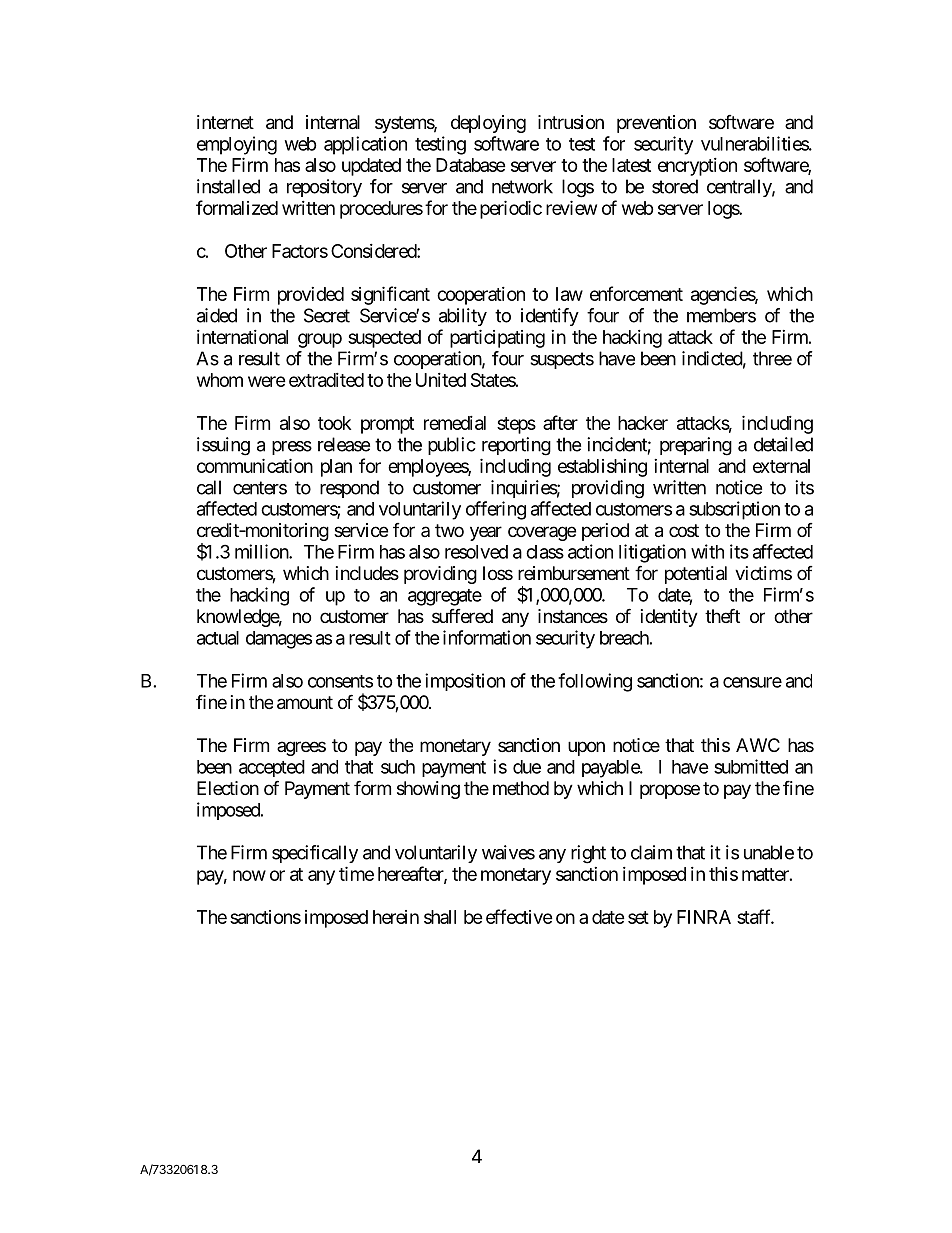 Image resolution: width=952 pixels, height=1233 pixels. What do you see at coordinates (696, 446) in the screenshot?
I see `preparing` at bounding box center [696, 446].
